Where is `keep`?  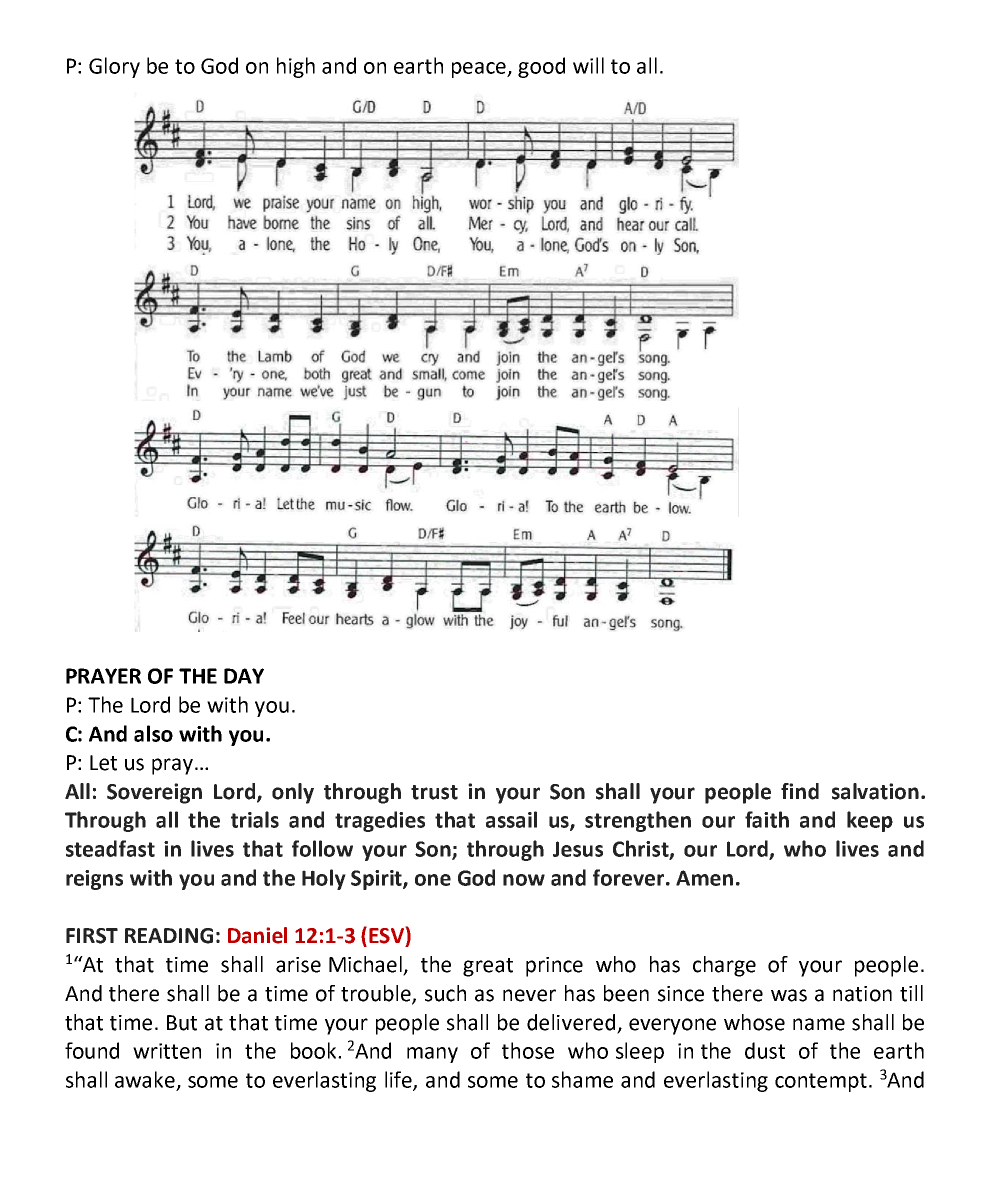 keep is located at coordinates (870, 821).
